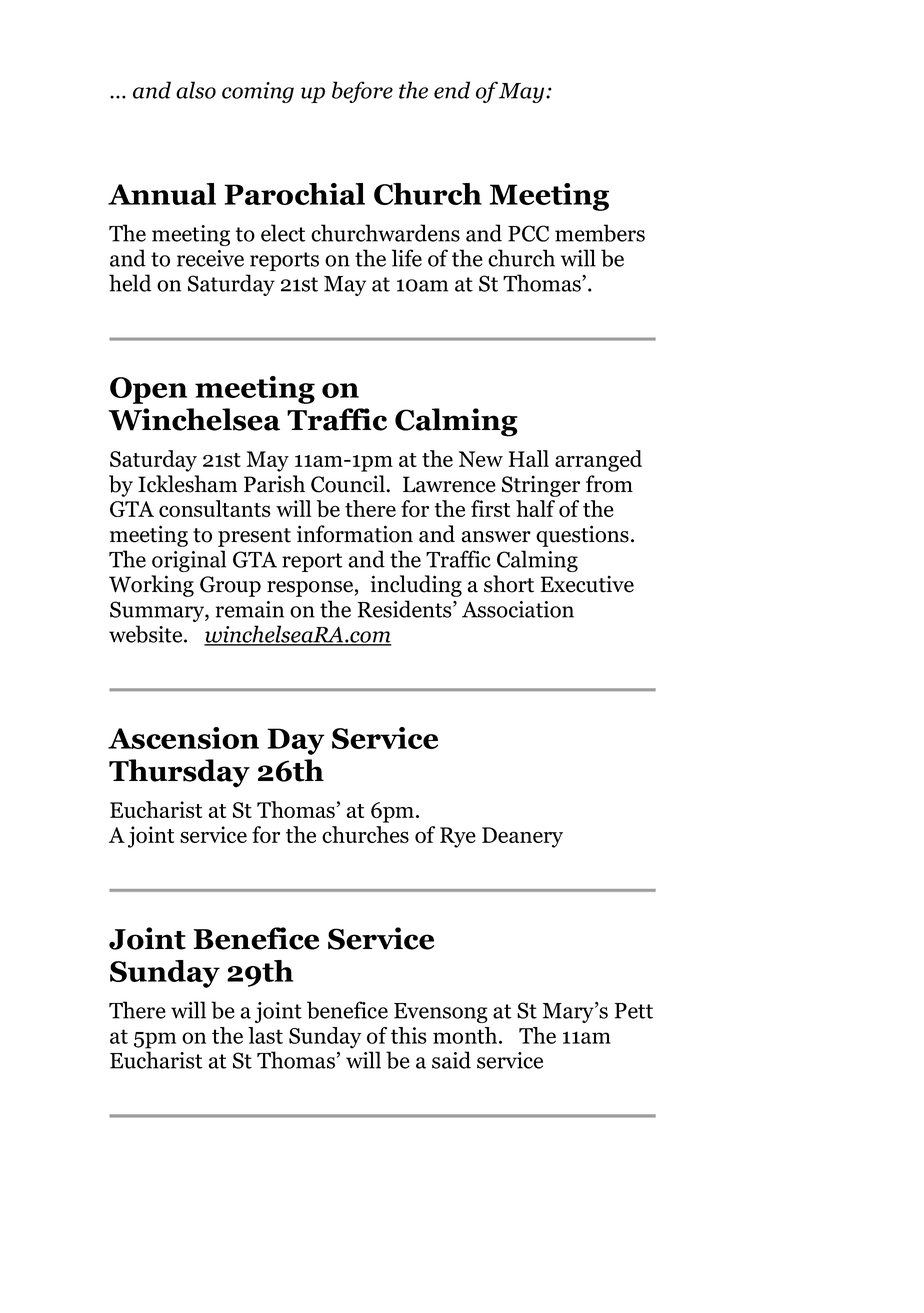  I want to click on Open, so click(148, 390).
